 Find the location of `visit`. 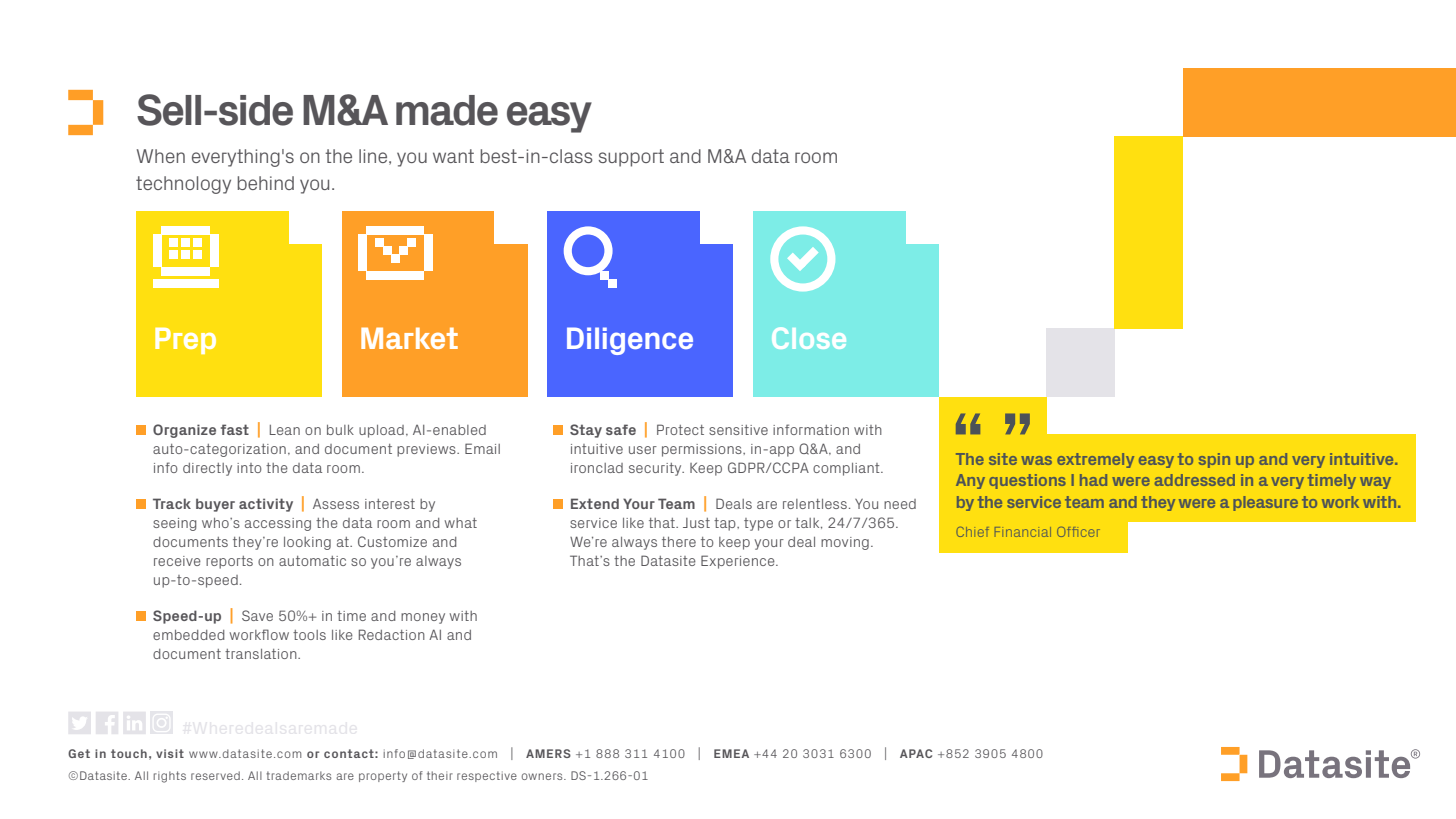

visit is located at coordinates (170, 753).
